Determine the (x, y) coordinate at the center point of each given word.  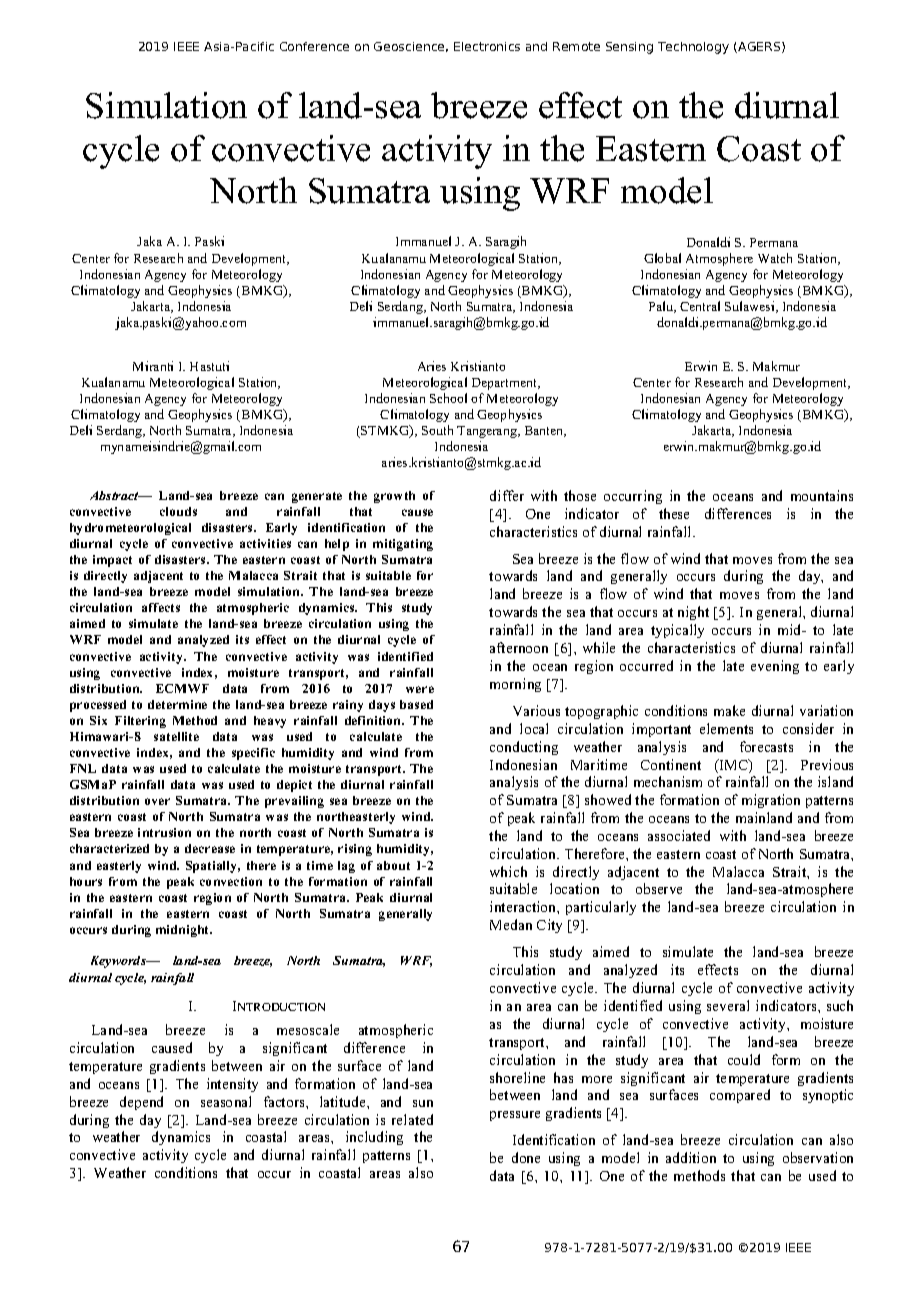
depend (141, 1103)
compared (740, 1096)
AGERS (759, 47)
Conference (314, 46)
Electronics (487, 46)
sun (423, 1103)
